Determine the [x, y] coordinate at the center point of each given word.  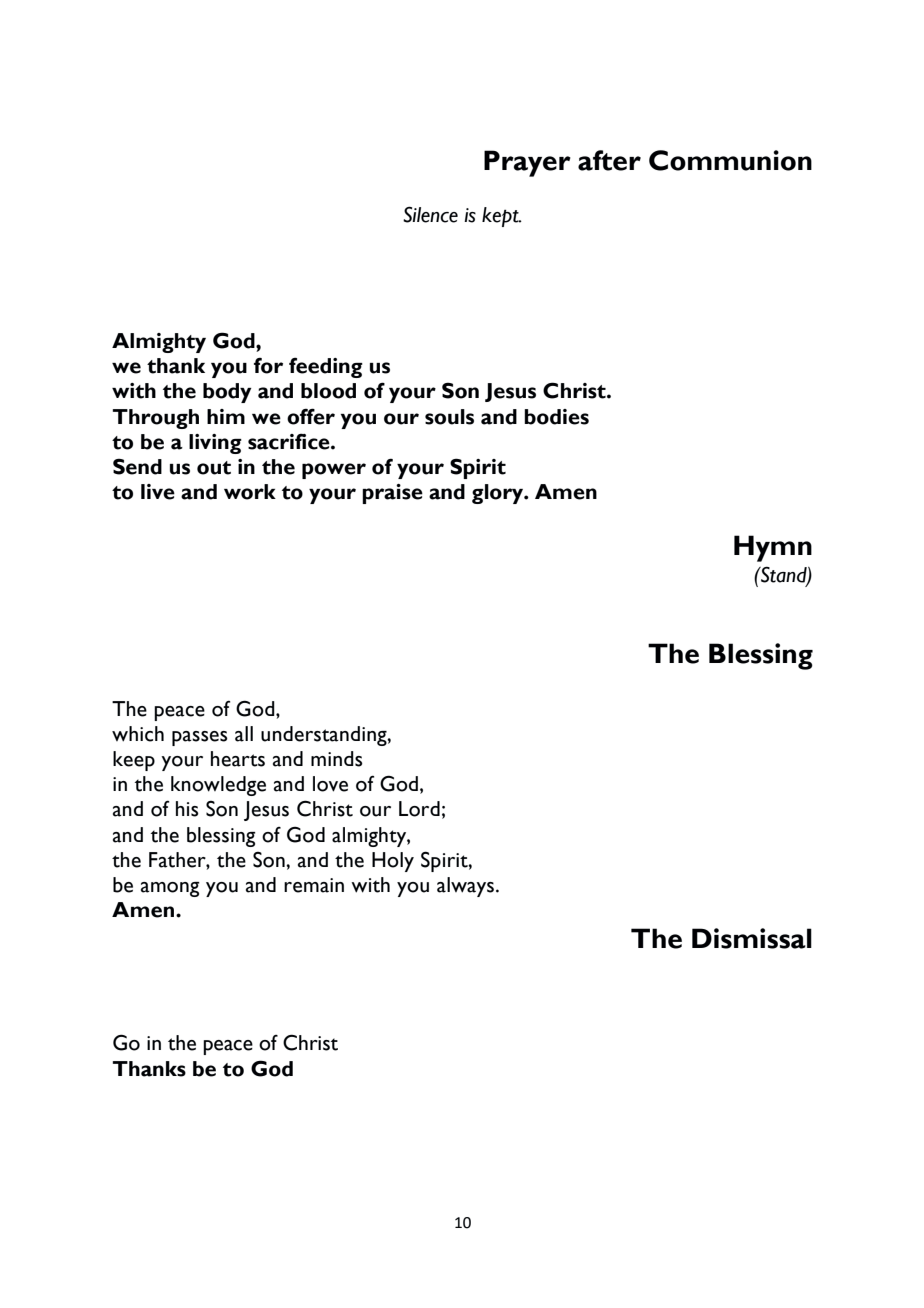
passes [200, 738]
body [227, 393]
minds [337, 759]
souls [449, 417]
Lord [419, 809]
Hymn [773, 548]
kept [501, 217]
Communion [730, 160]
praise [392, 494]
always [465, 887]
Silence [430, 214]
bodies [556, 417]
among [170, 889]
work [250, 492]
